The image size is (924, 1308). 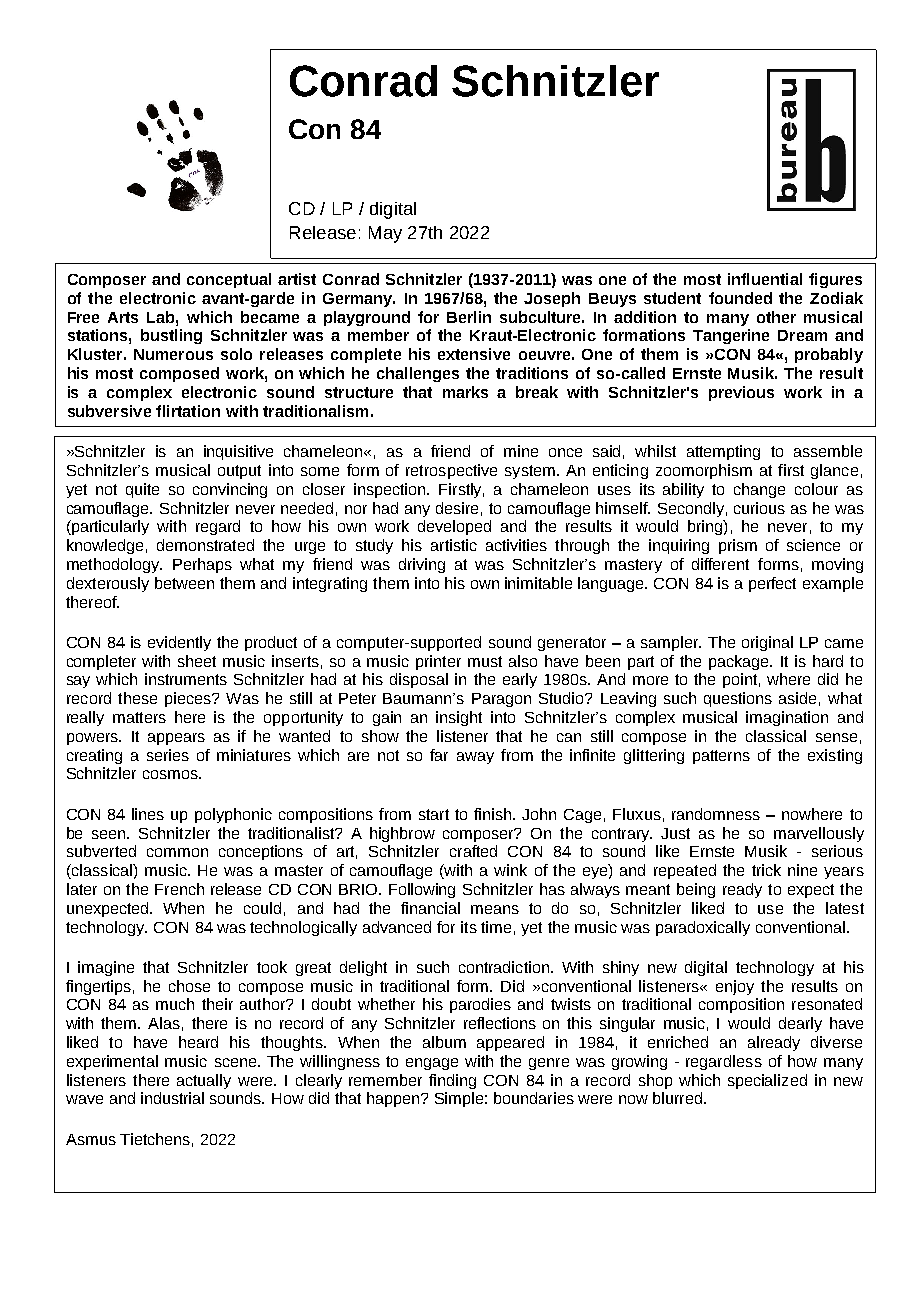 What do you see at coordinates (716, 814) in the screenshot?
I see `randomness` at bounding box center [716, 814].
